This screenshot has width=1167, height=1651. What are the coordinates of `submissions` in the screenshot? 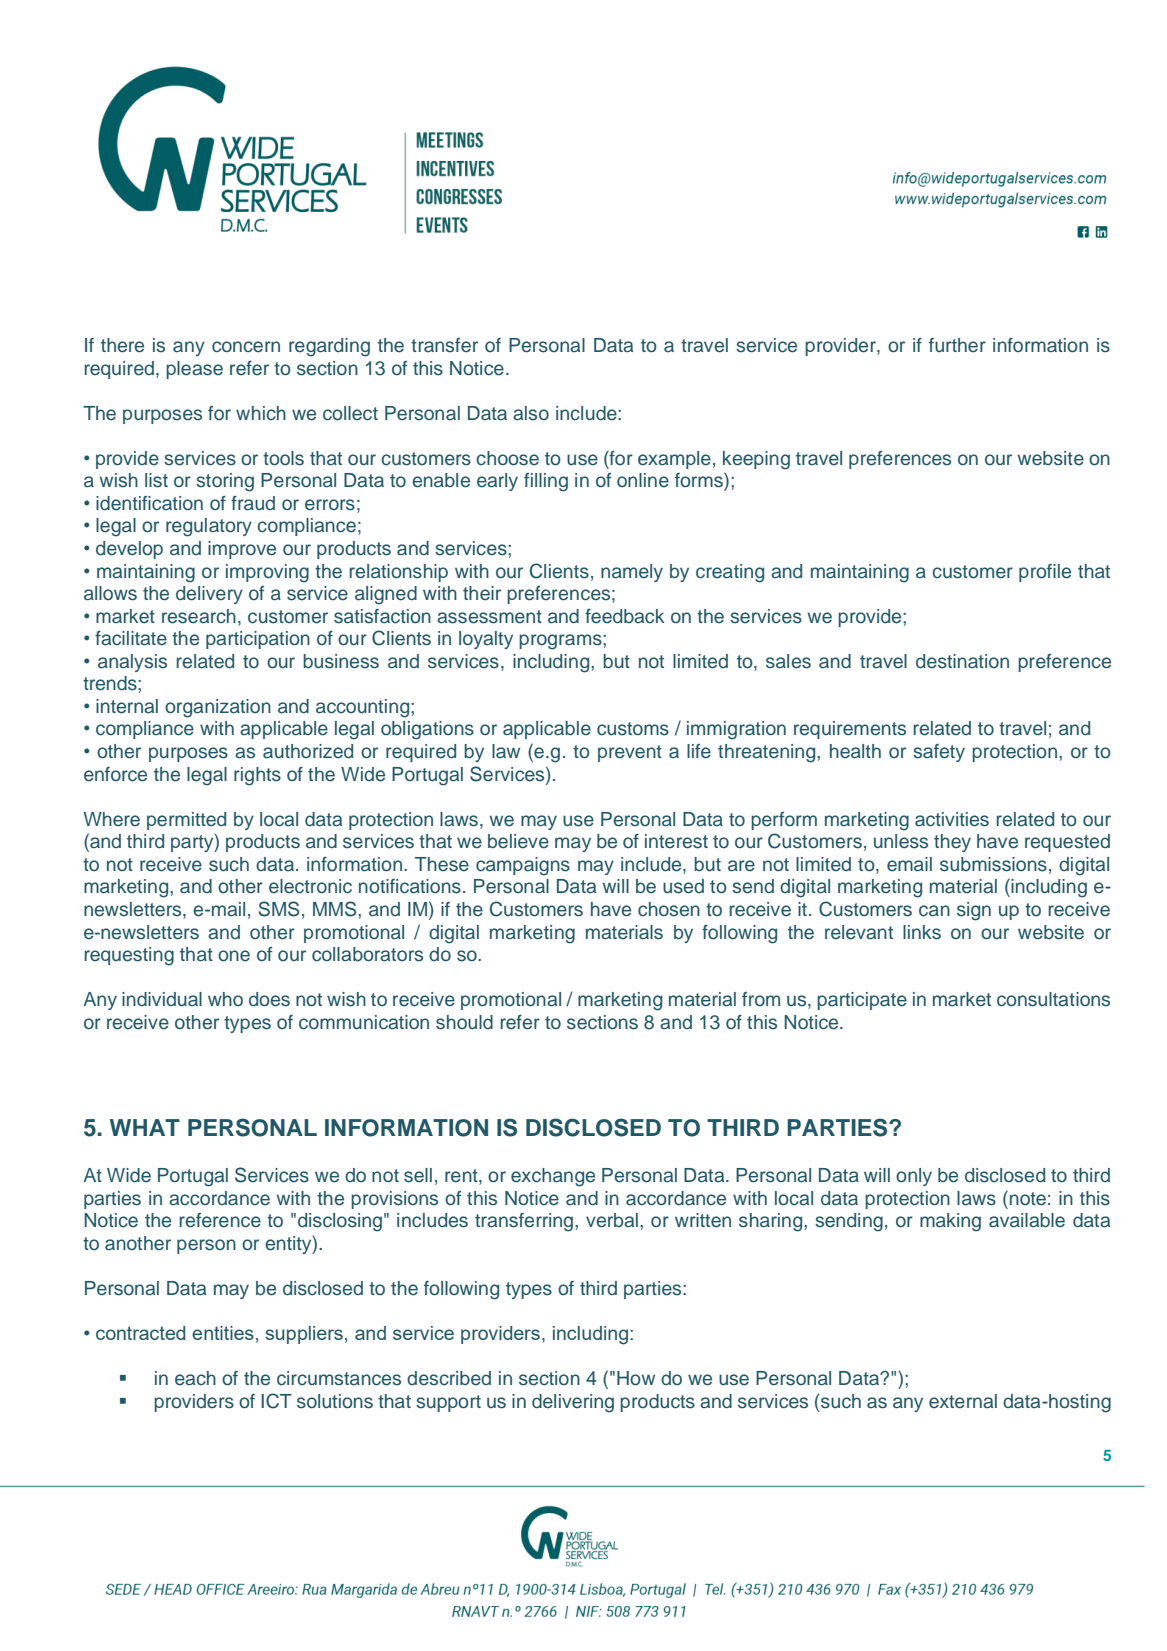 It's located at (993, 864).
